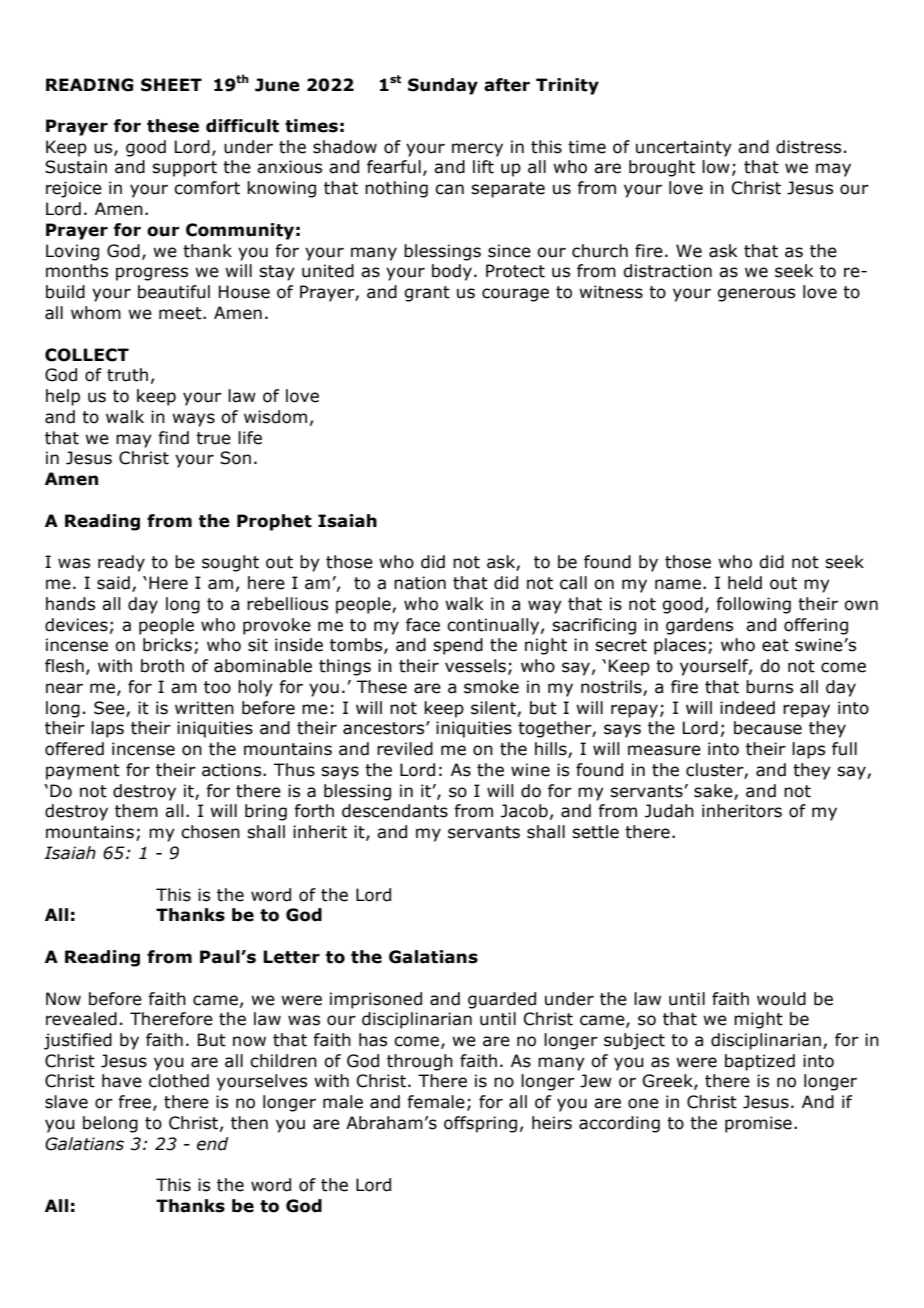  Describe the element at coordinates (808, 147) in the page. I see `distress` at that location.
